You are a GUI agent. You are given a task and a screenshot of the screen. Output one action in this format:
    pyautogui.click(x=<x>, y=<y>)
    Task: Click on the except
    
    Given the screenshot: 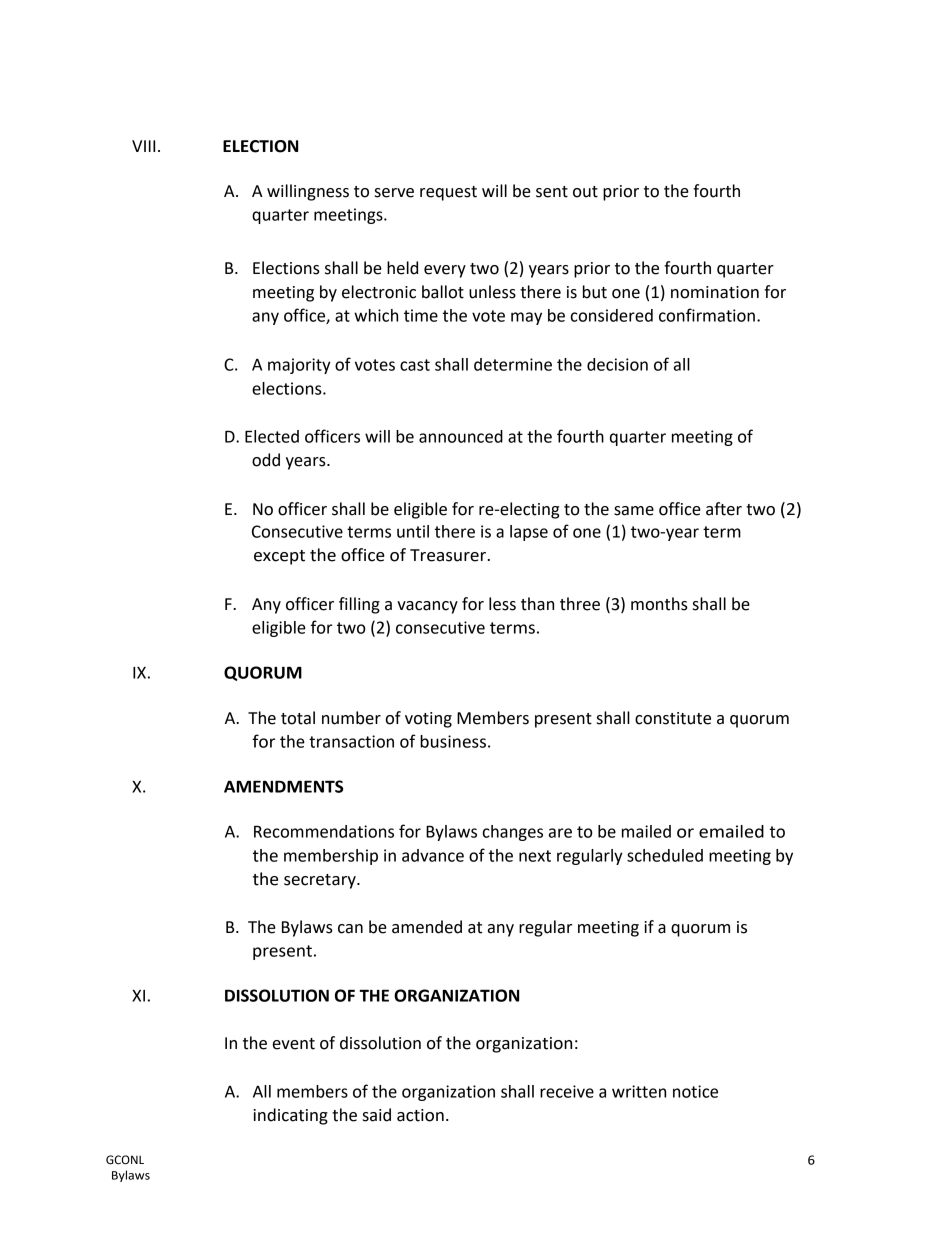 What is the action you would take?
    pyautogui.click(x=279, y=557)
